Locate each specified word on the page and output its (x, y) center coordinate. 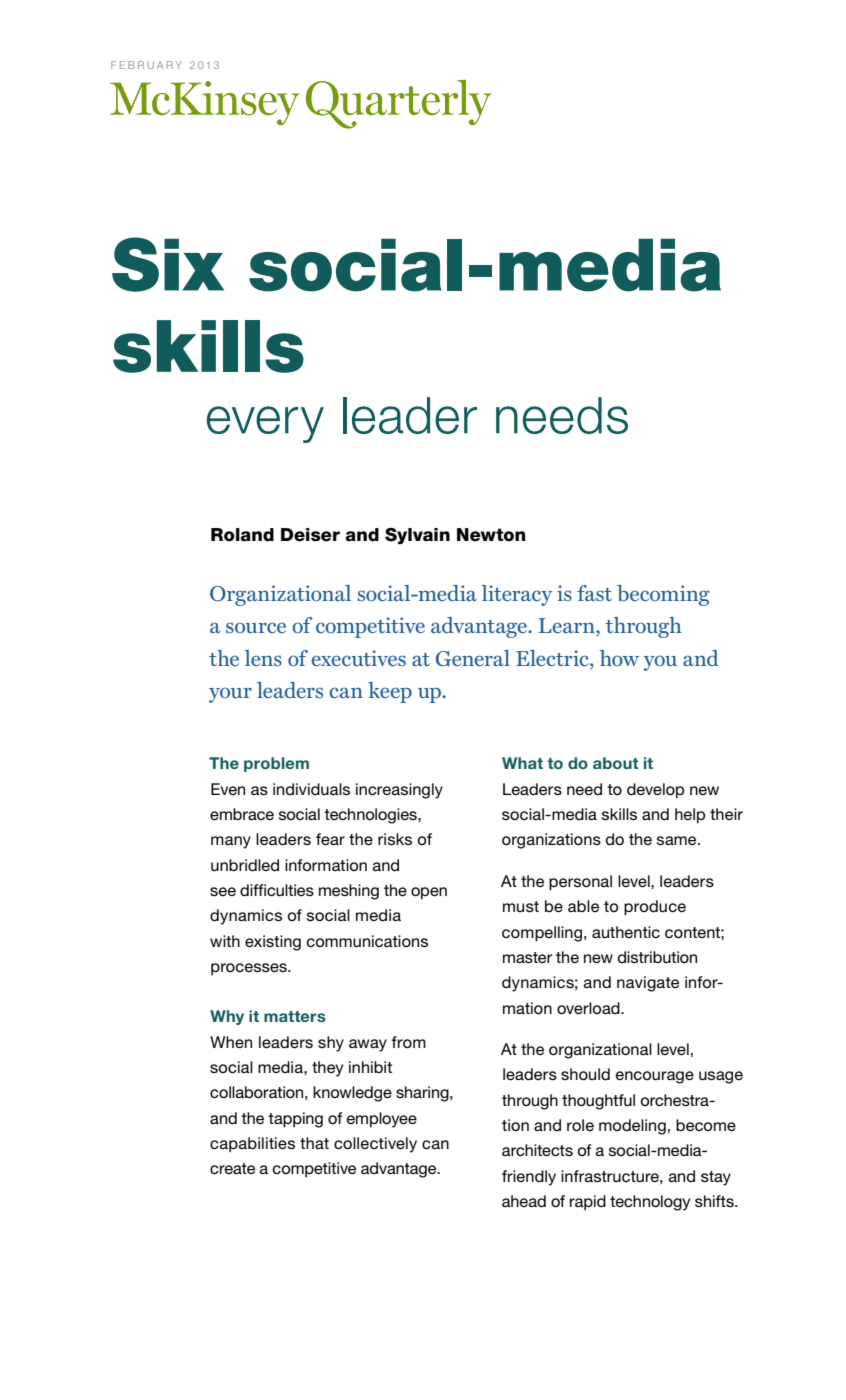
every (265, 424)
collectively (375, 1145)
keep (390, 692)
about (616, 763)
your (230, 695)
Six (168, 264)
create (232, 1168)
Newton (491, 535)
